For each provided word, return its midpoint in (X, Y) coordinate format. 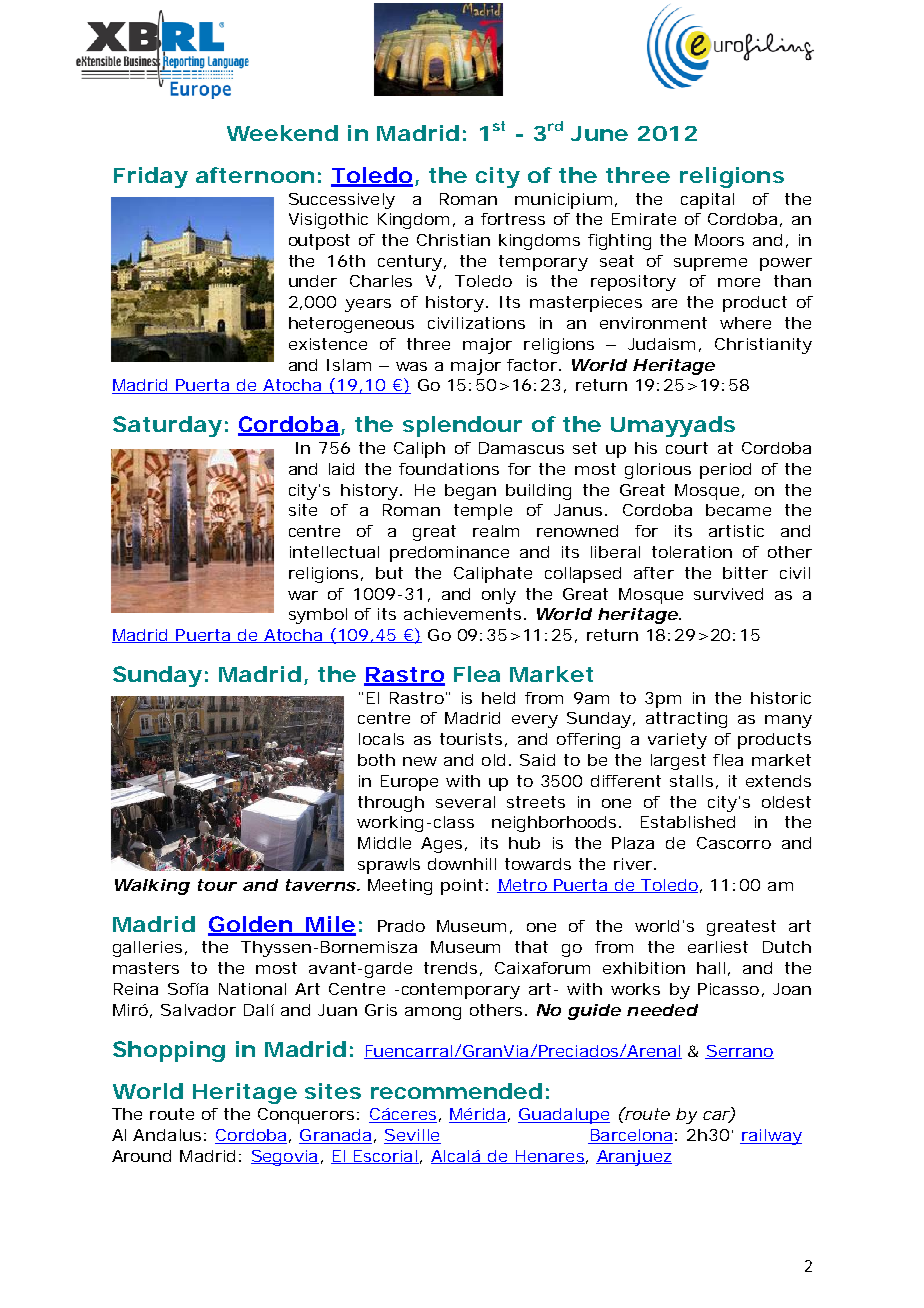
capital (707, 201)
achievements (464, 614)
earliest (718, 947)
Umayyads (673, 426)
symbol (318, 616)
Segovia (285, 1158)
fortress (513, 219)
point (464, 887)
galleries (149, 949)
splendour (462, 426)
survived (728, 594)
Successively (342, 201)
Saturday (167, 426)
